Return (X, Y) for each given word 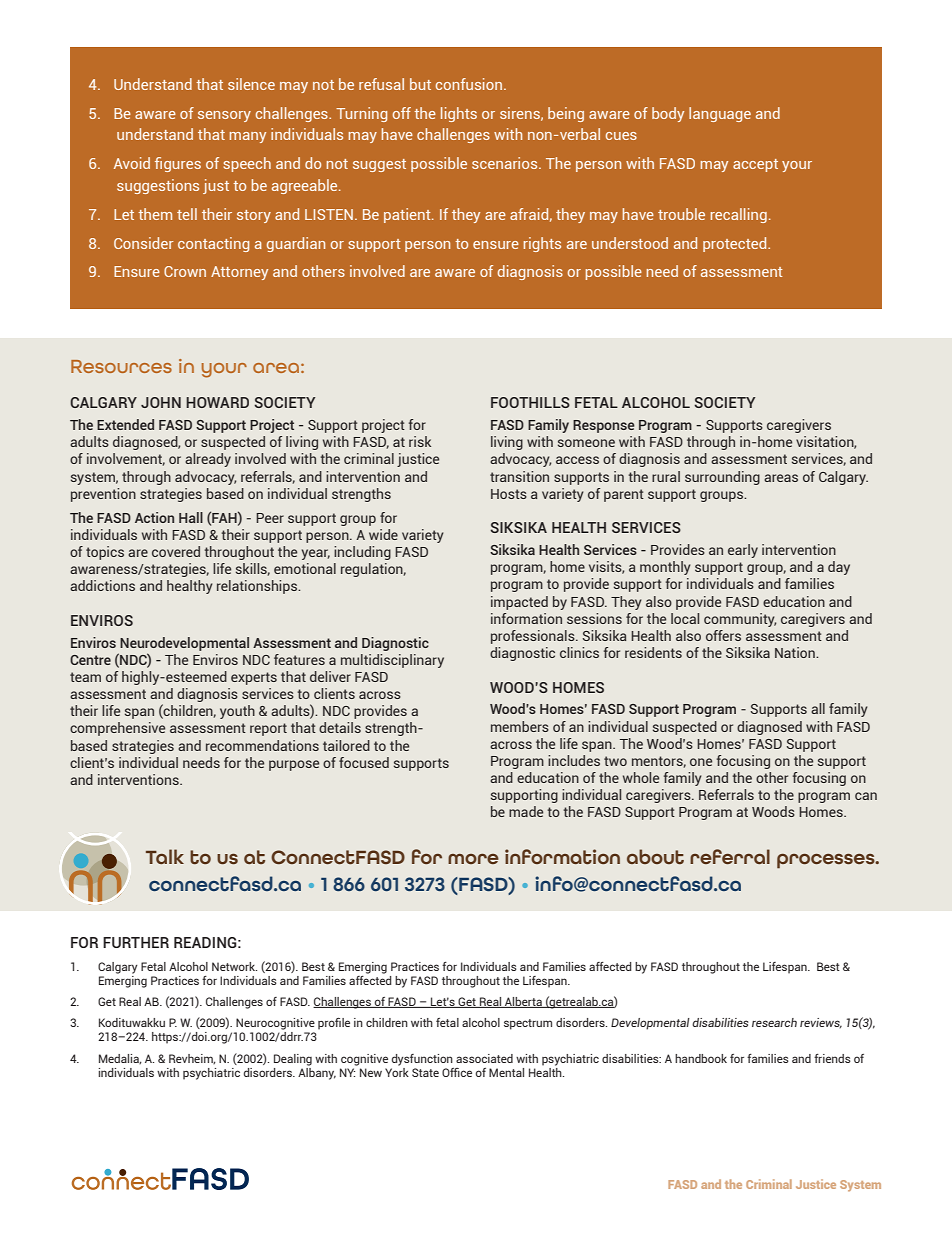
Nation (796, 652)
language (720, 114)
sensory (224, 116)
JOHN (161, 402)
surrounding (722, 478)
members (520, 726)
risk (420, 441)
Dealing (293, 1060)
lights (459, 114)
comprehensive (117, 729)
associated (484, 1058)
